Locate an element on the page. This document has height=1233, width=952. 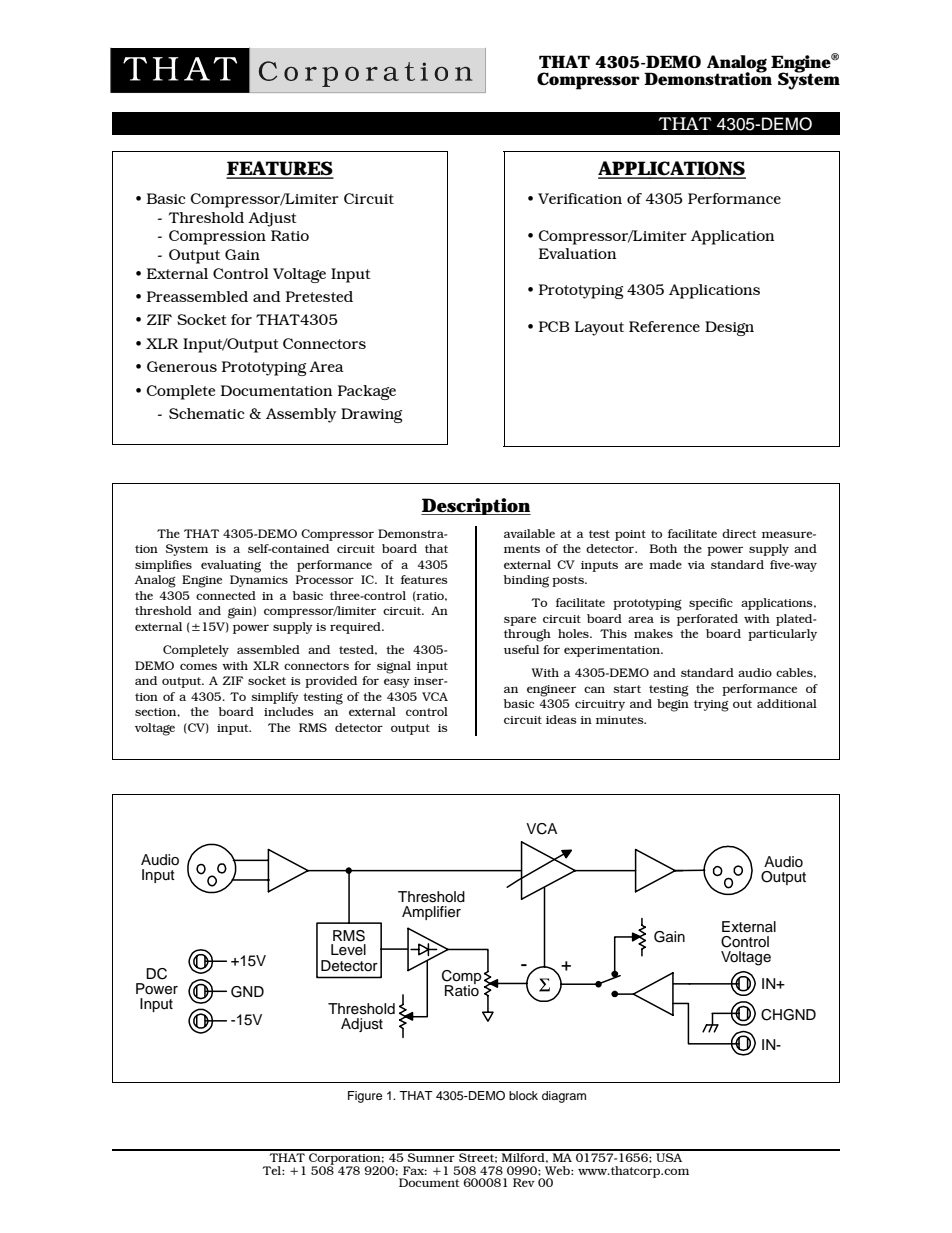
available is located at coordinates (529, 533).
